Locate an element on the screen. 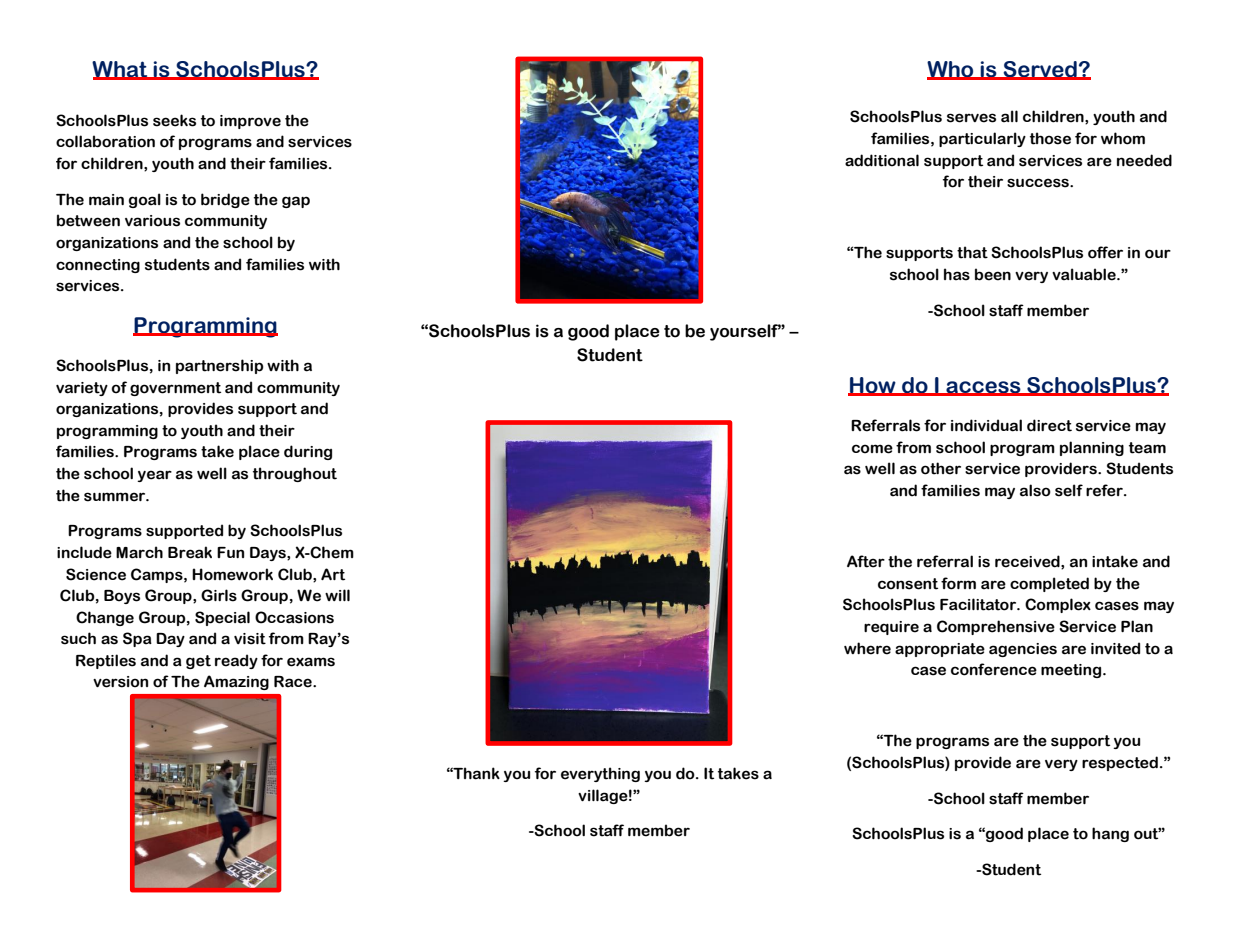 This screenshot has height=952, width=1233. seeks is located at coordinates (174, 120).
